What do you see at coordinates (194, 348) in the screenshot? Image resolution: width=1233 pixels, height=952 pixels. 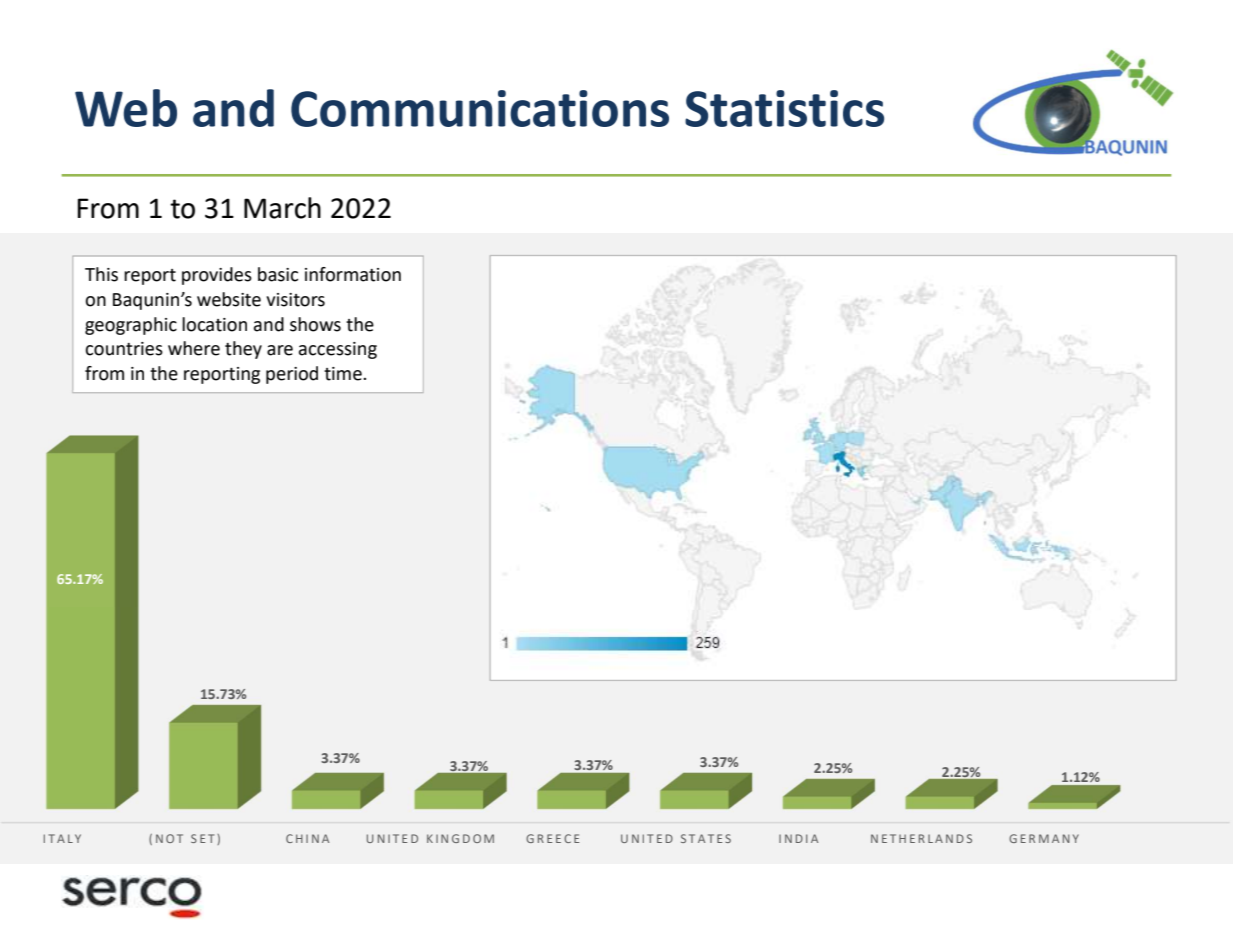 I see `where` at bounding box center [194, 348].
